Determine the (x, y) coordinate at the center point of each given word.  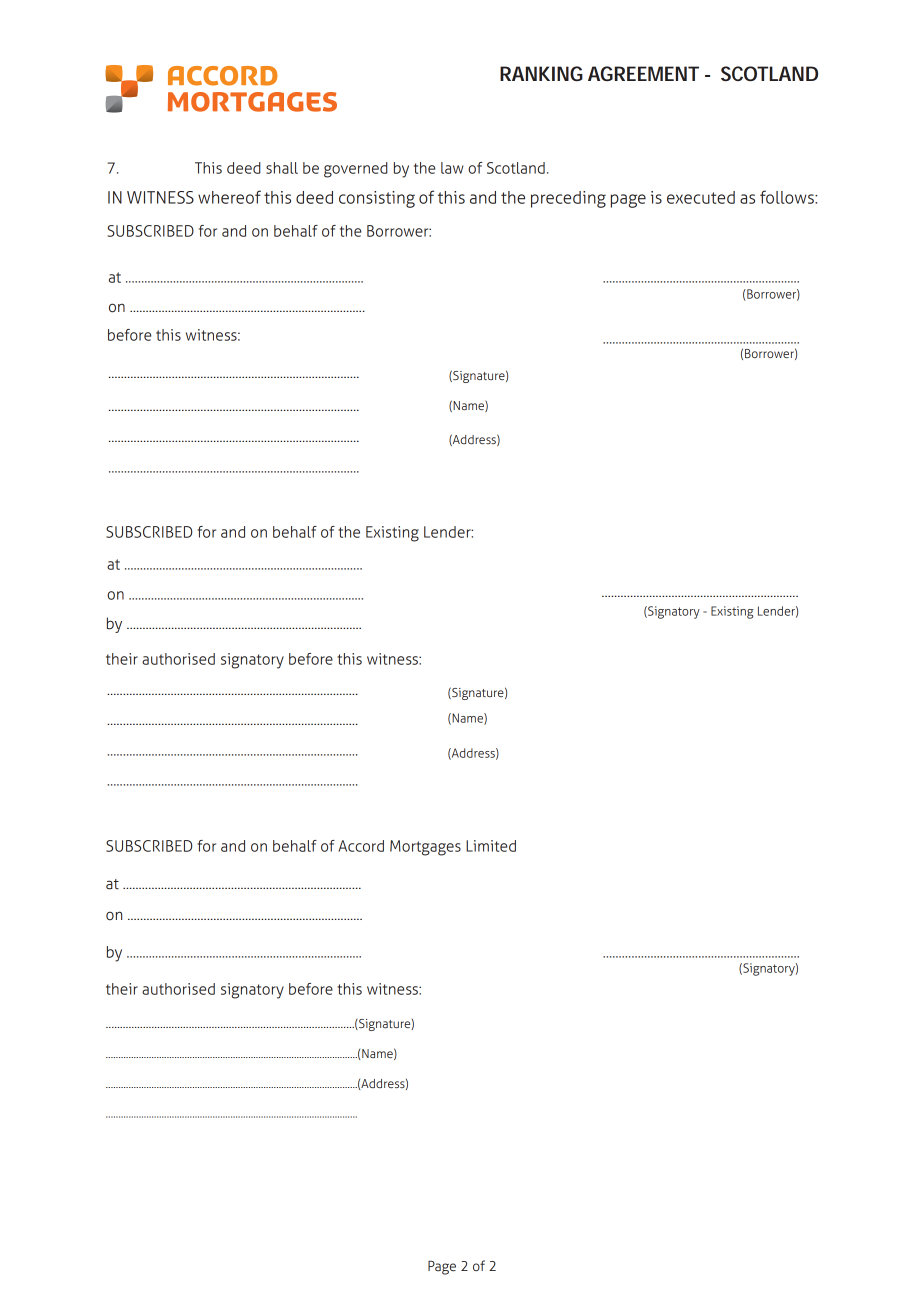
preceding (568, 199)
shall (282, 168)
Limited (491, 846)
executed (701, 197)
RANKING (541, 73)
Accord (361, 846)
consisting (377, 199)
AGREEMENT (643, 73)
